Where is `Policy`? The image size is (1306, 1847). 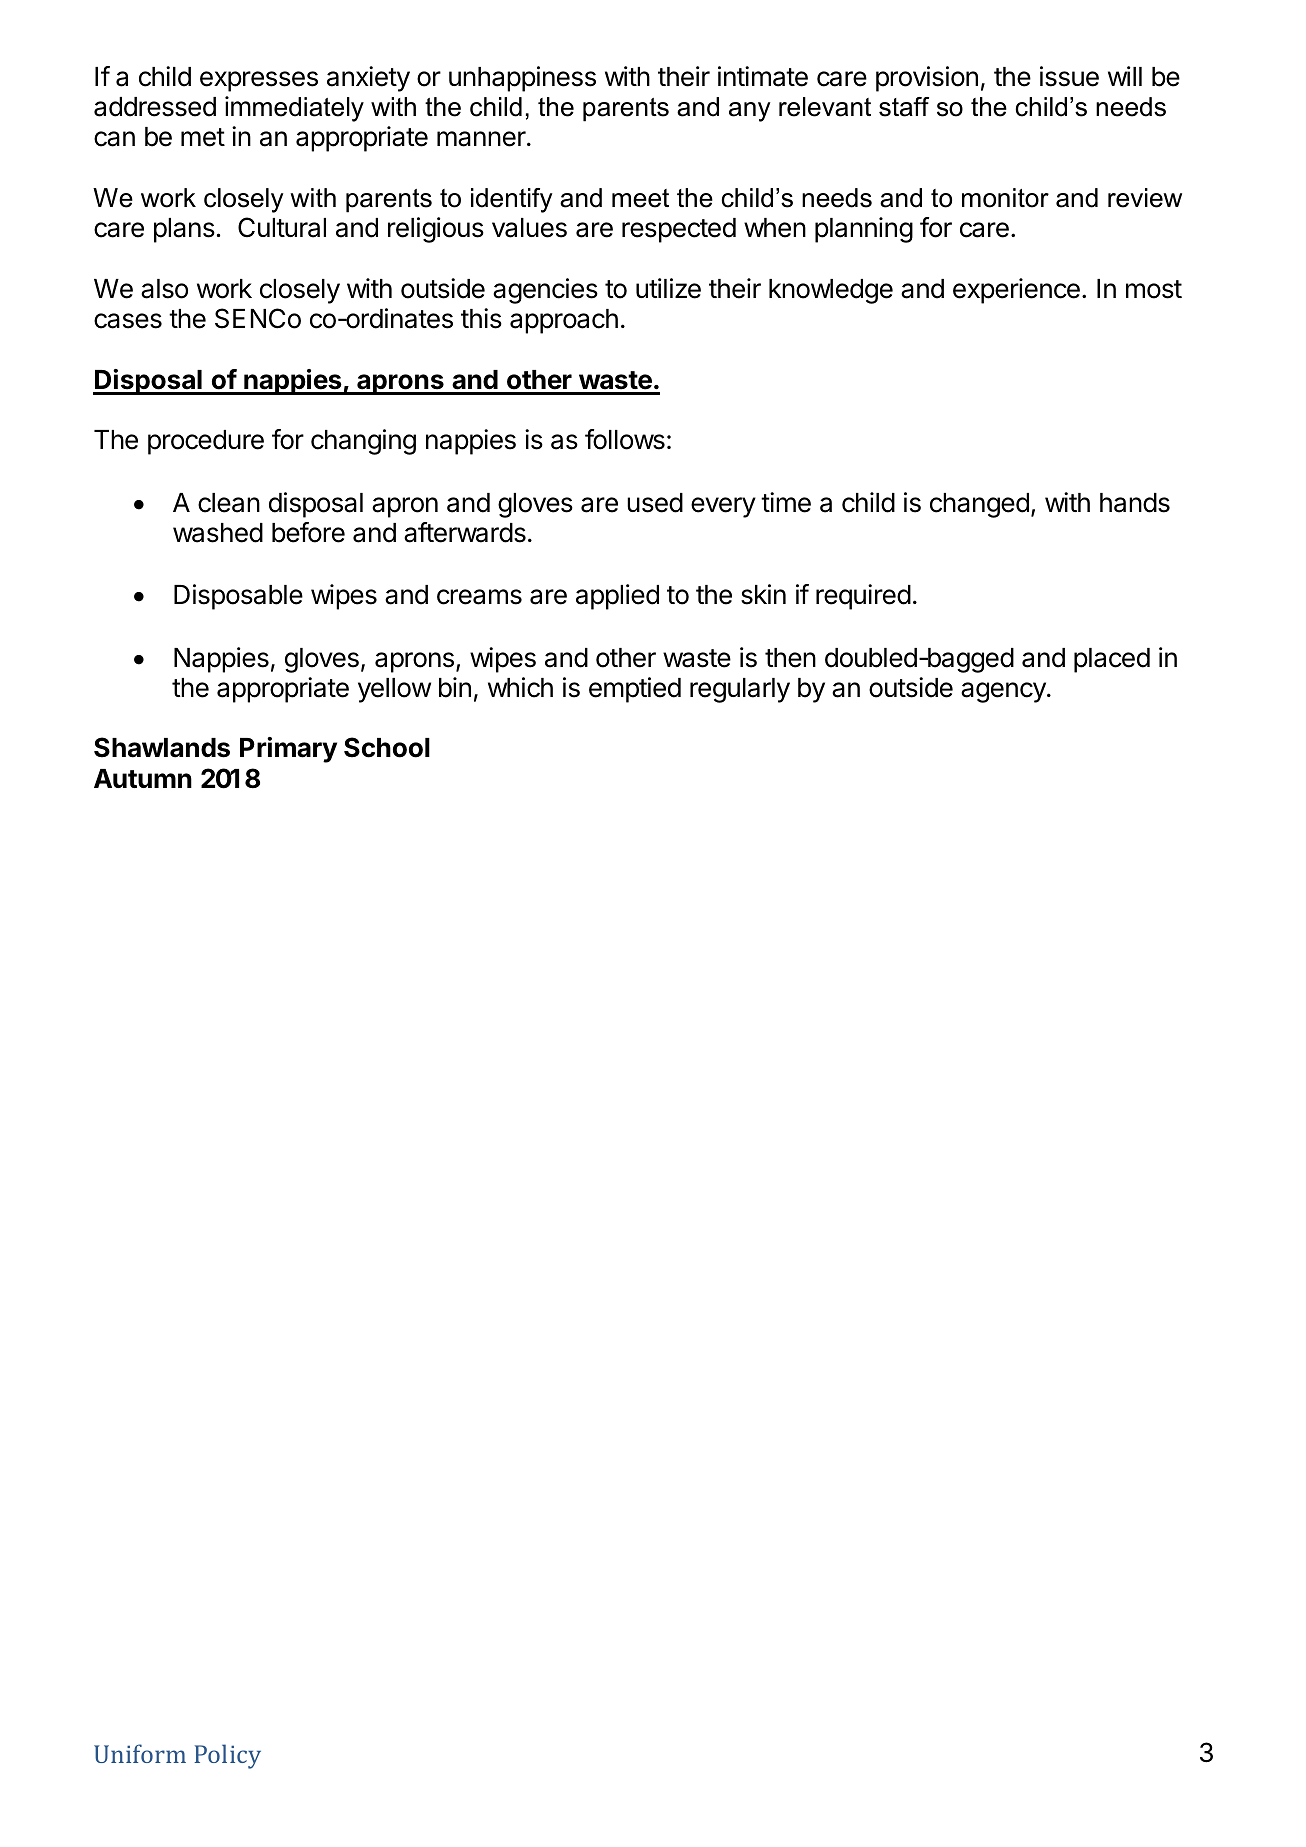
Policy is located at coordinates (227, 1756).
